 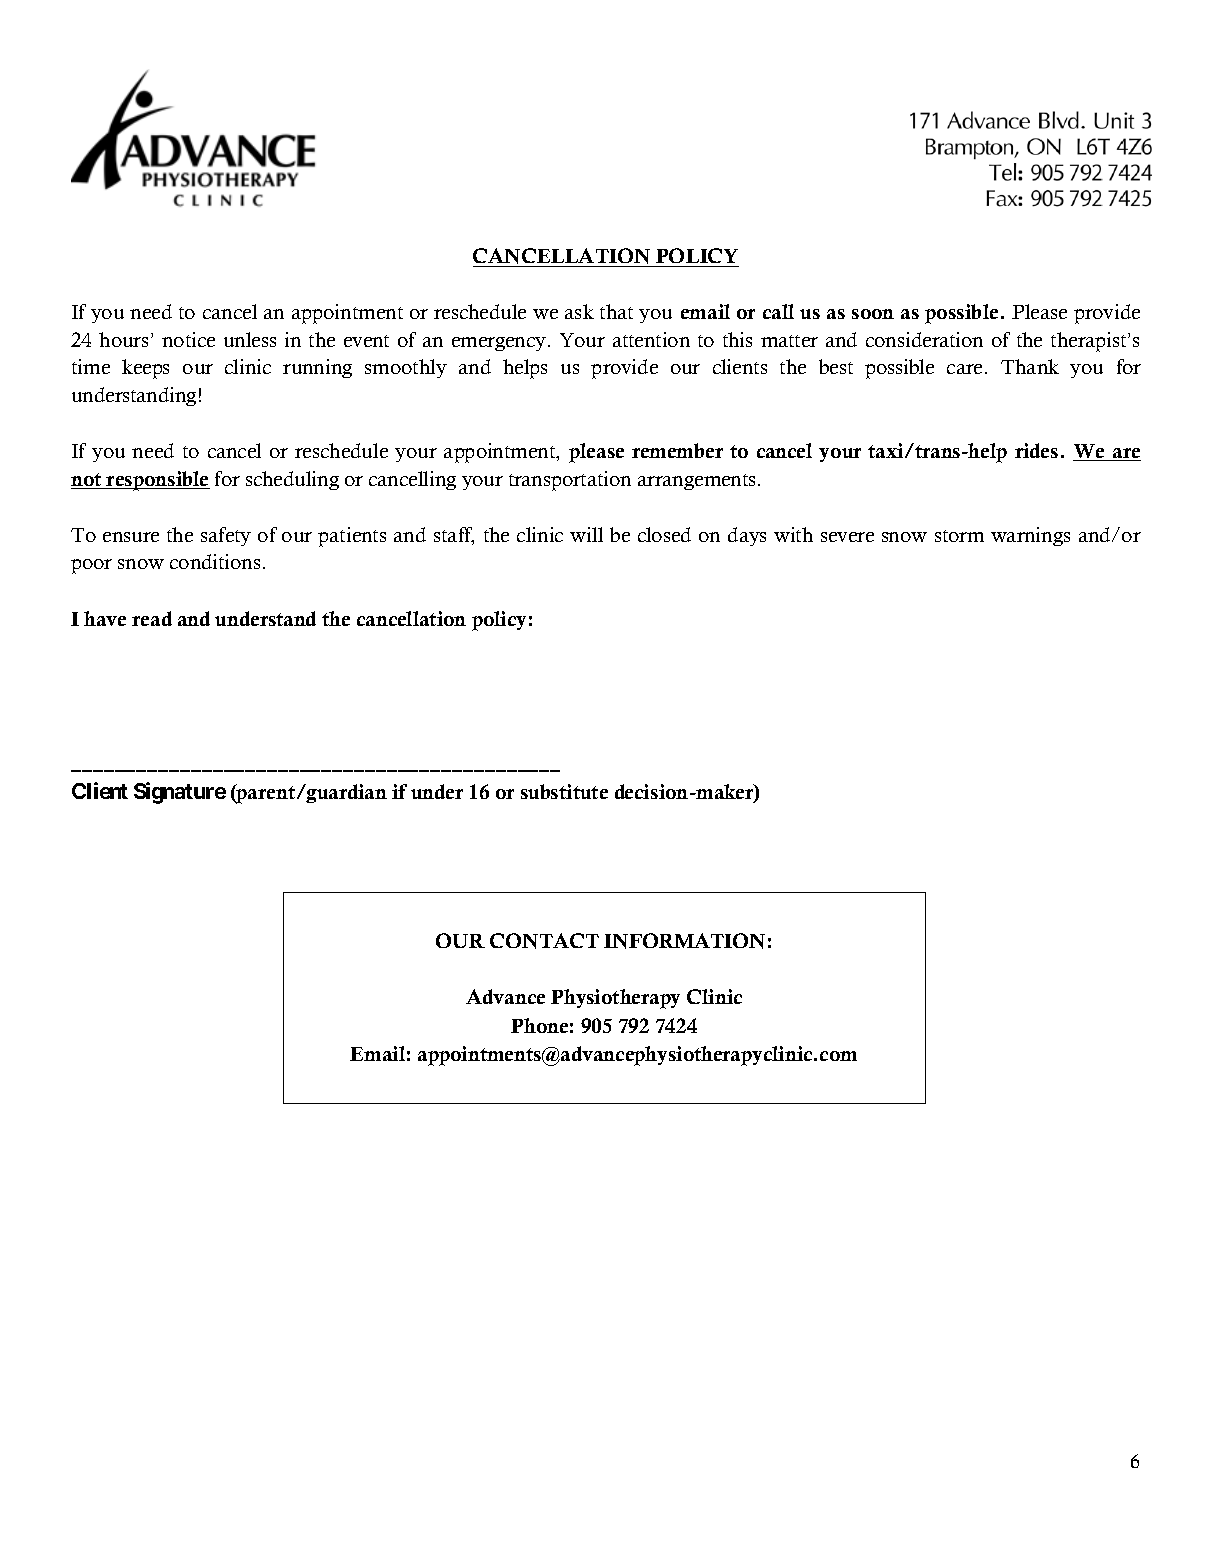 What do you see at coordinates (564, 791) in the screenshot?
I see `substitute` at bounding box center [564, 791].
